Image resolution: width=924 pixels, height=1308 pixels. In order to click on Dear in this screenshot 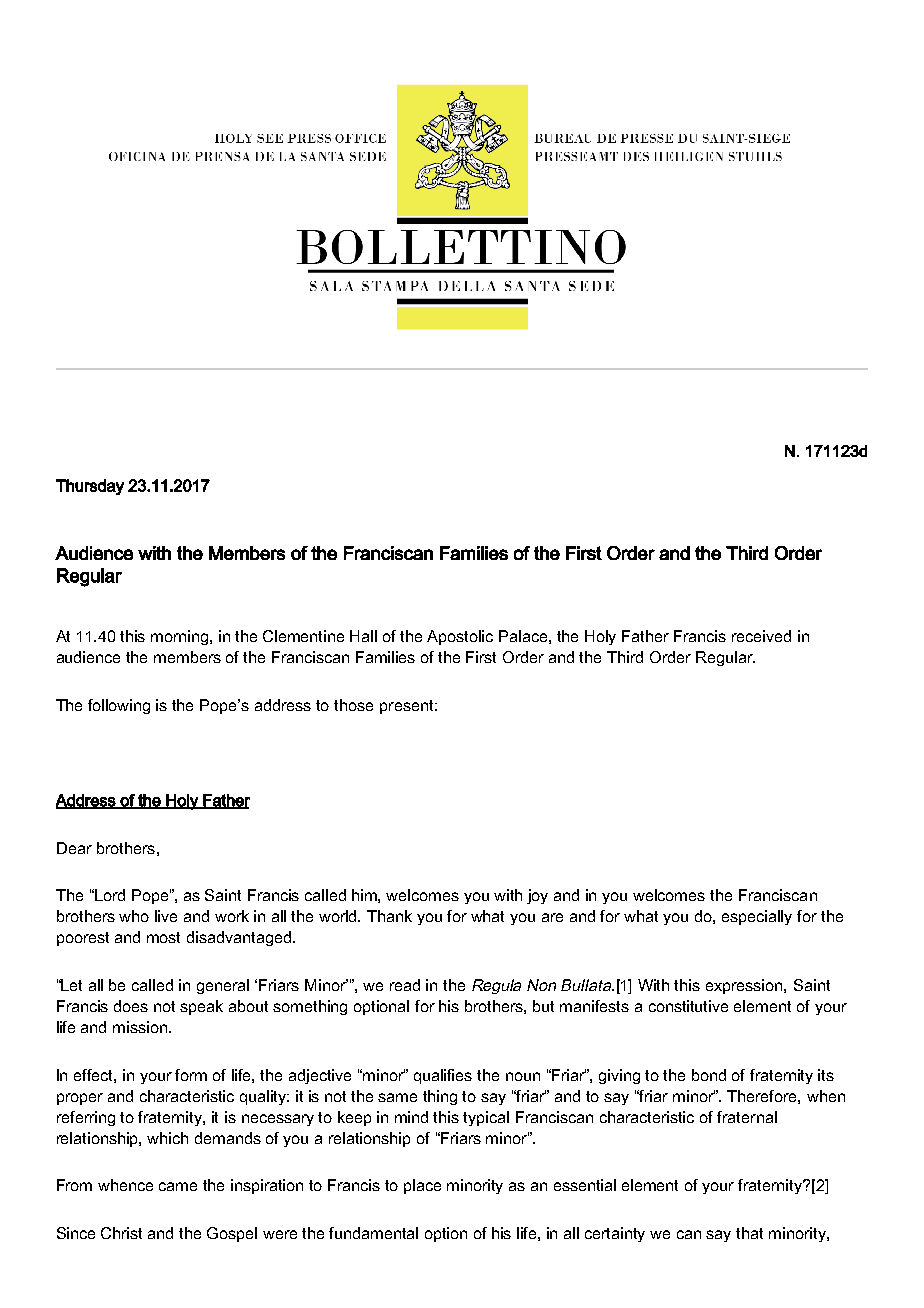, I will do `click(74, 848)`.
